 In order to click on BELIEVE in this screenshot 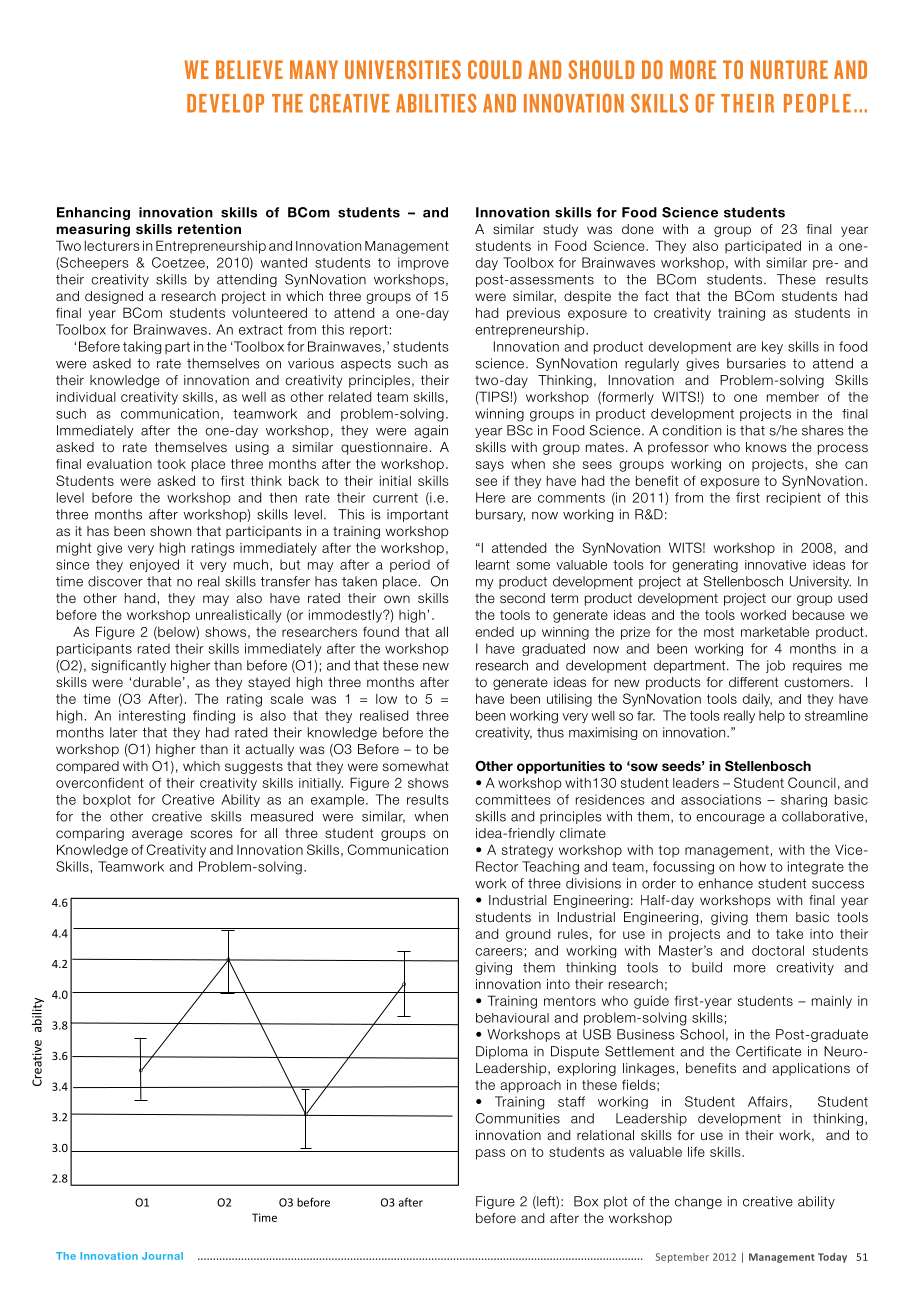, I will do `click(249, 69)`.
